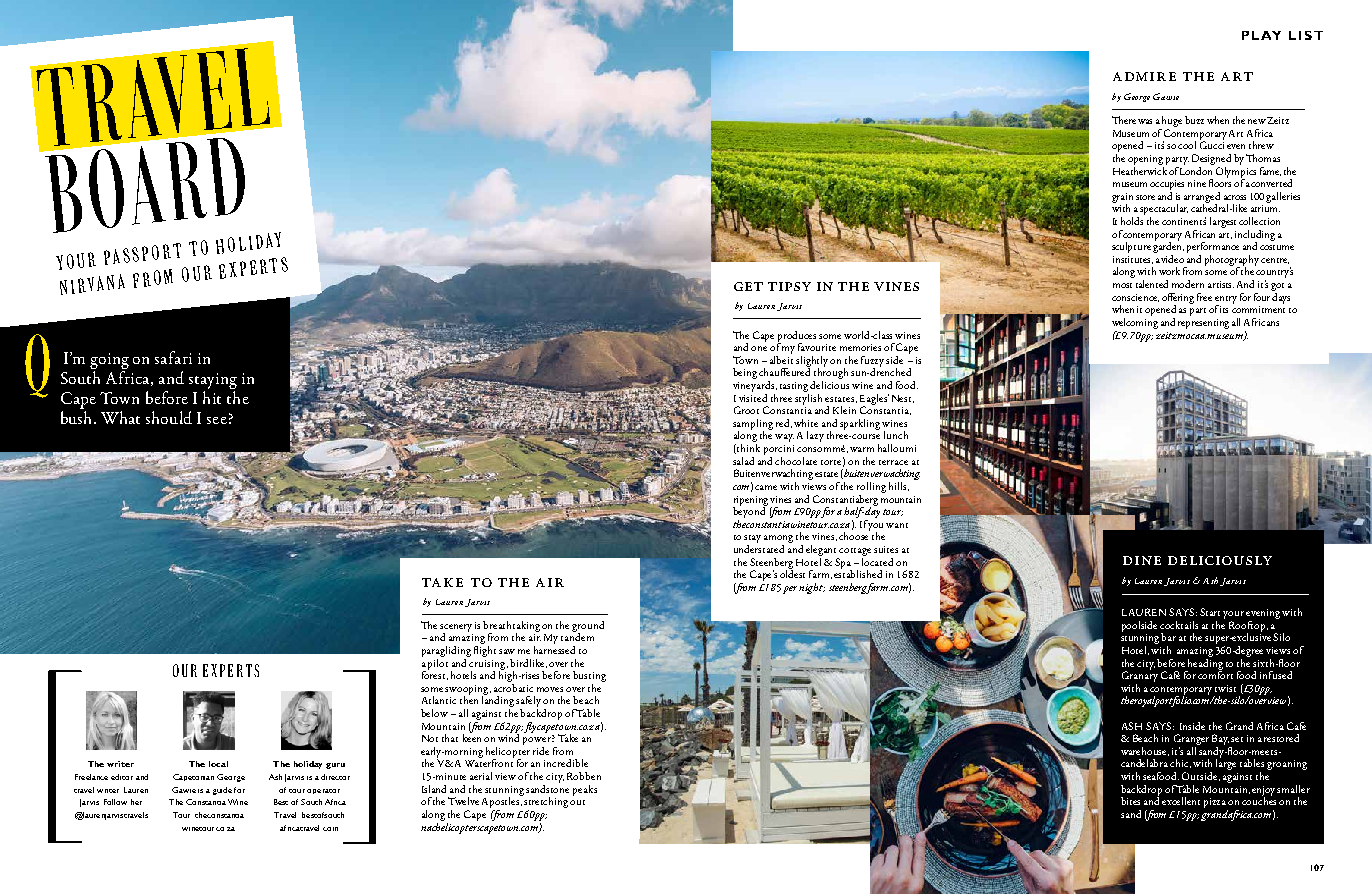 Image resolution: width=1372 pixels, height=894 pixels. Describe the element at coordinates (222, 791) in the screenshot. I see `guide` at that location.
